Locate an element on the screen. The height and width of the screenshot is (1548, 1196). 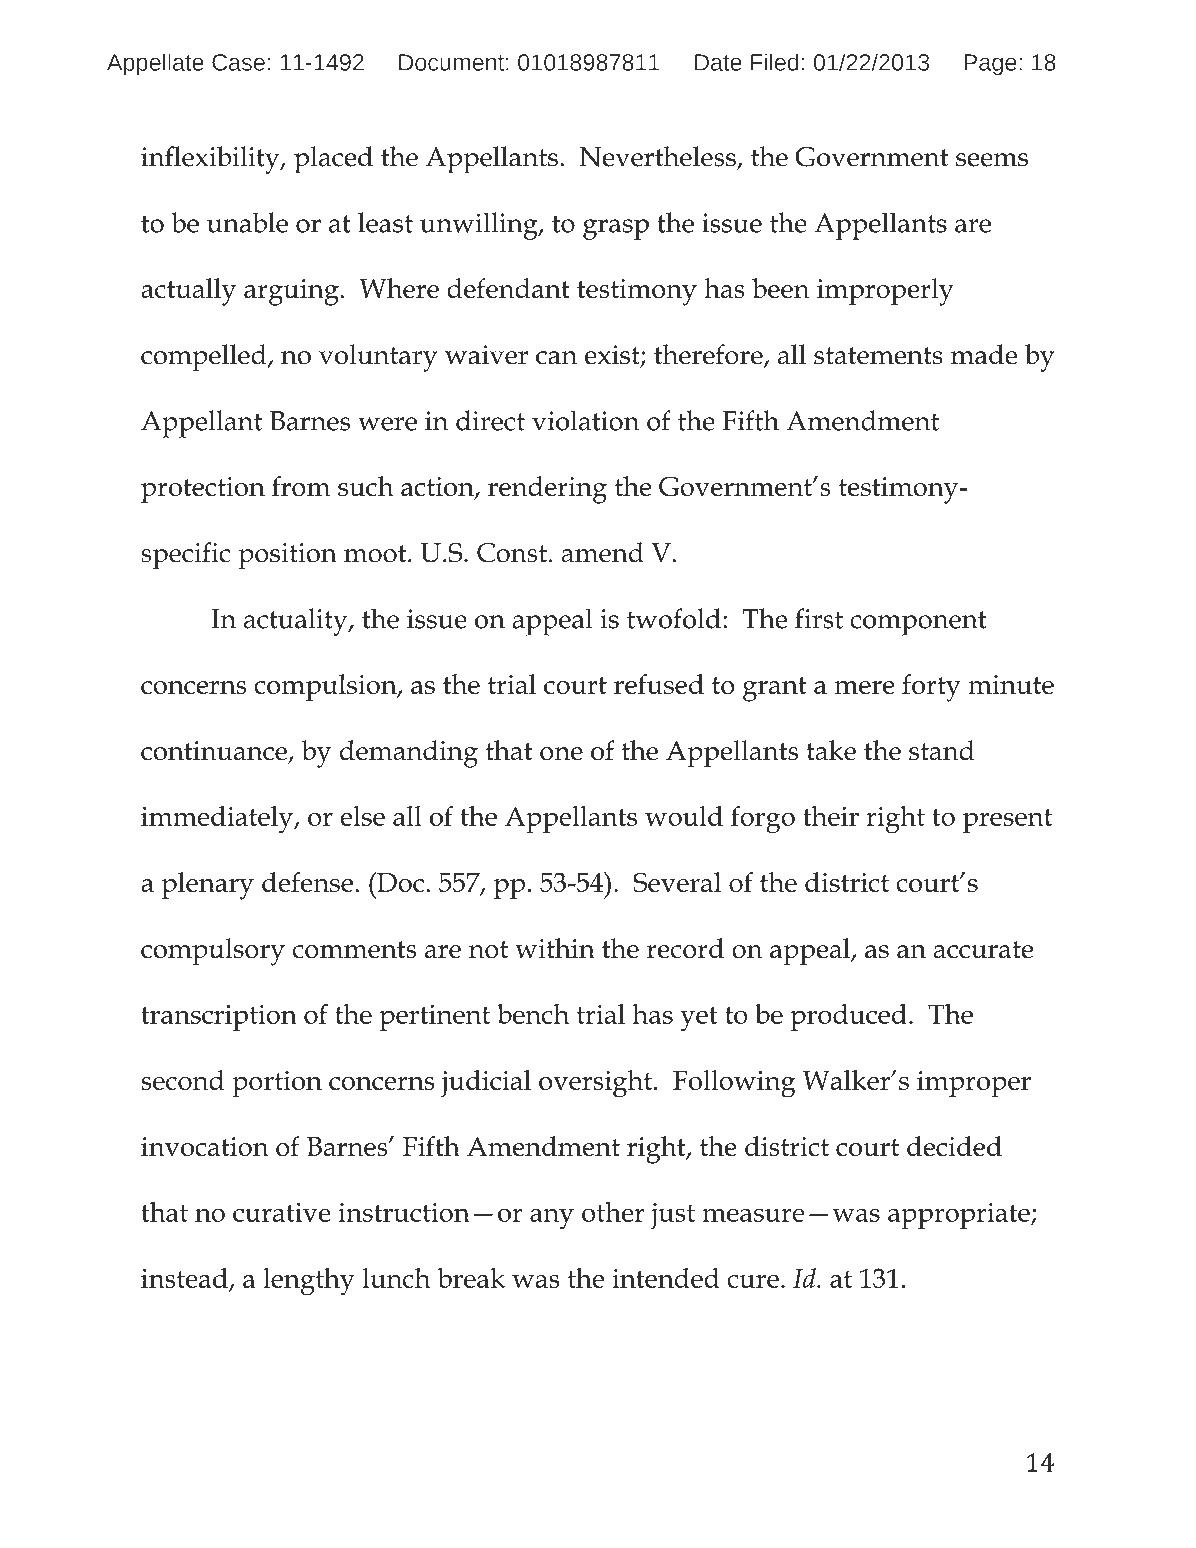
within is located at coordinates (555, 948).
